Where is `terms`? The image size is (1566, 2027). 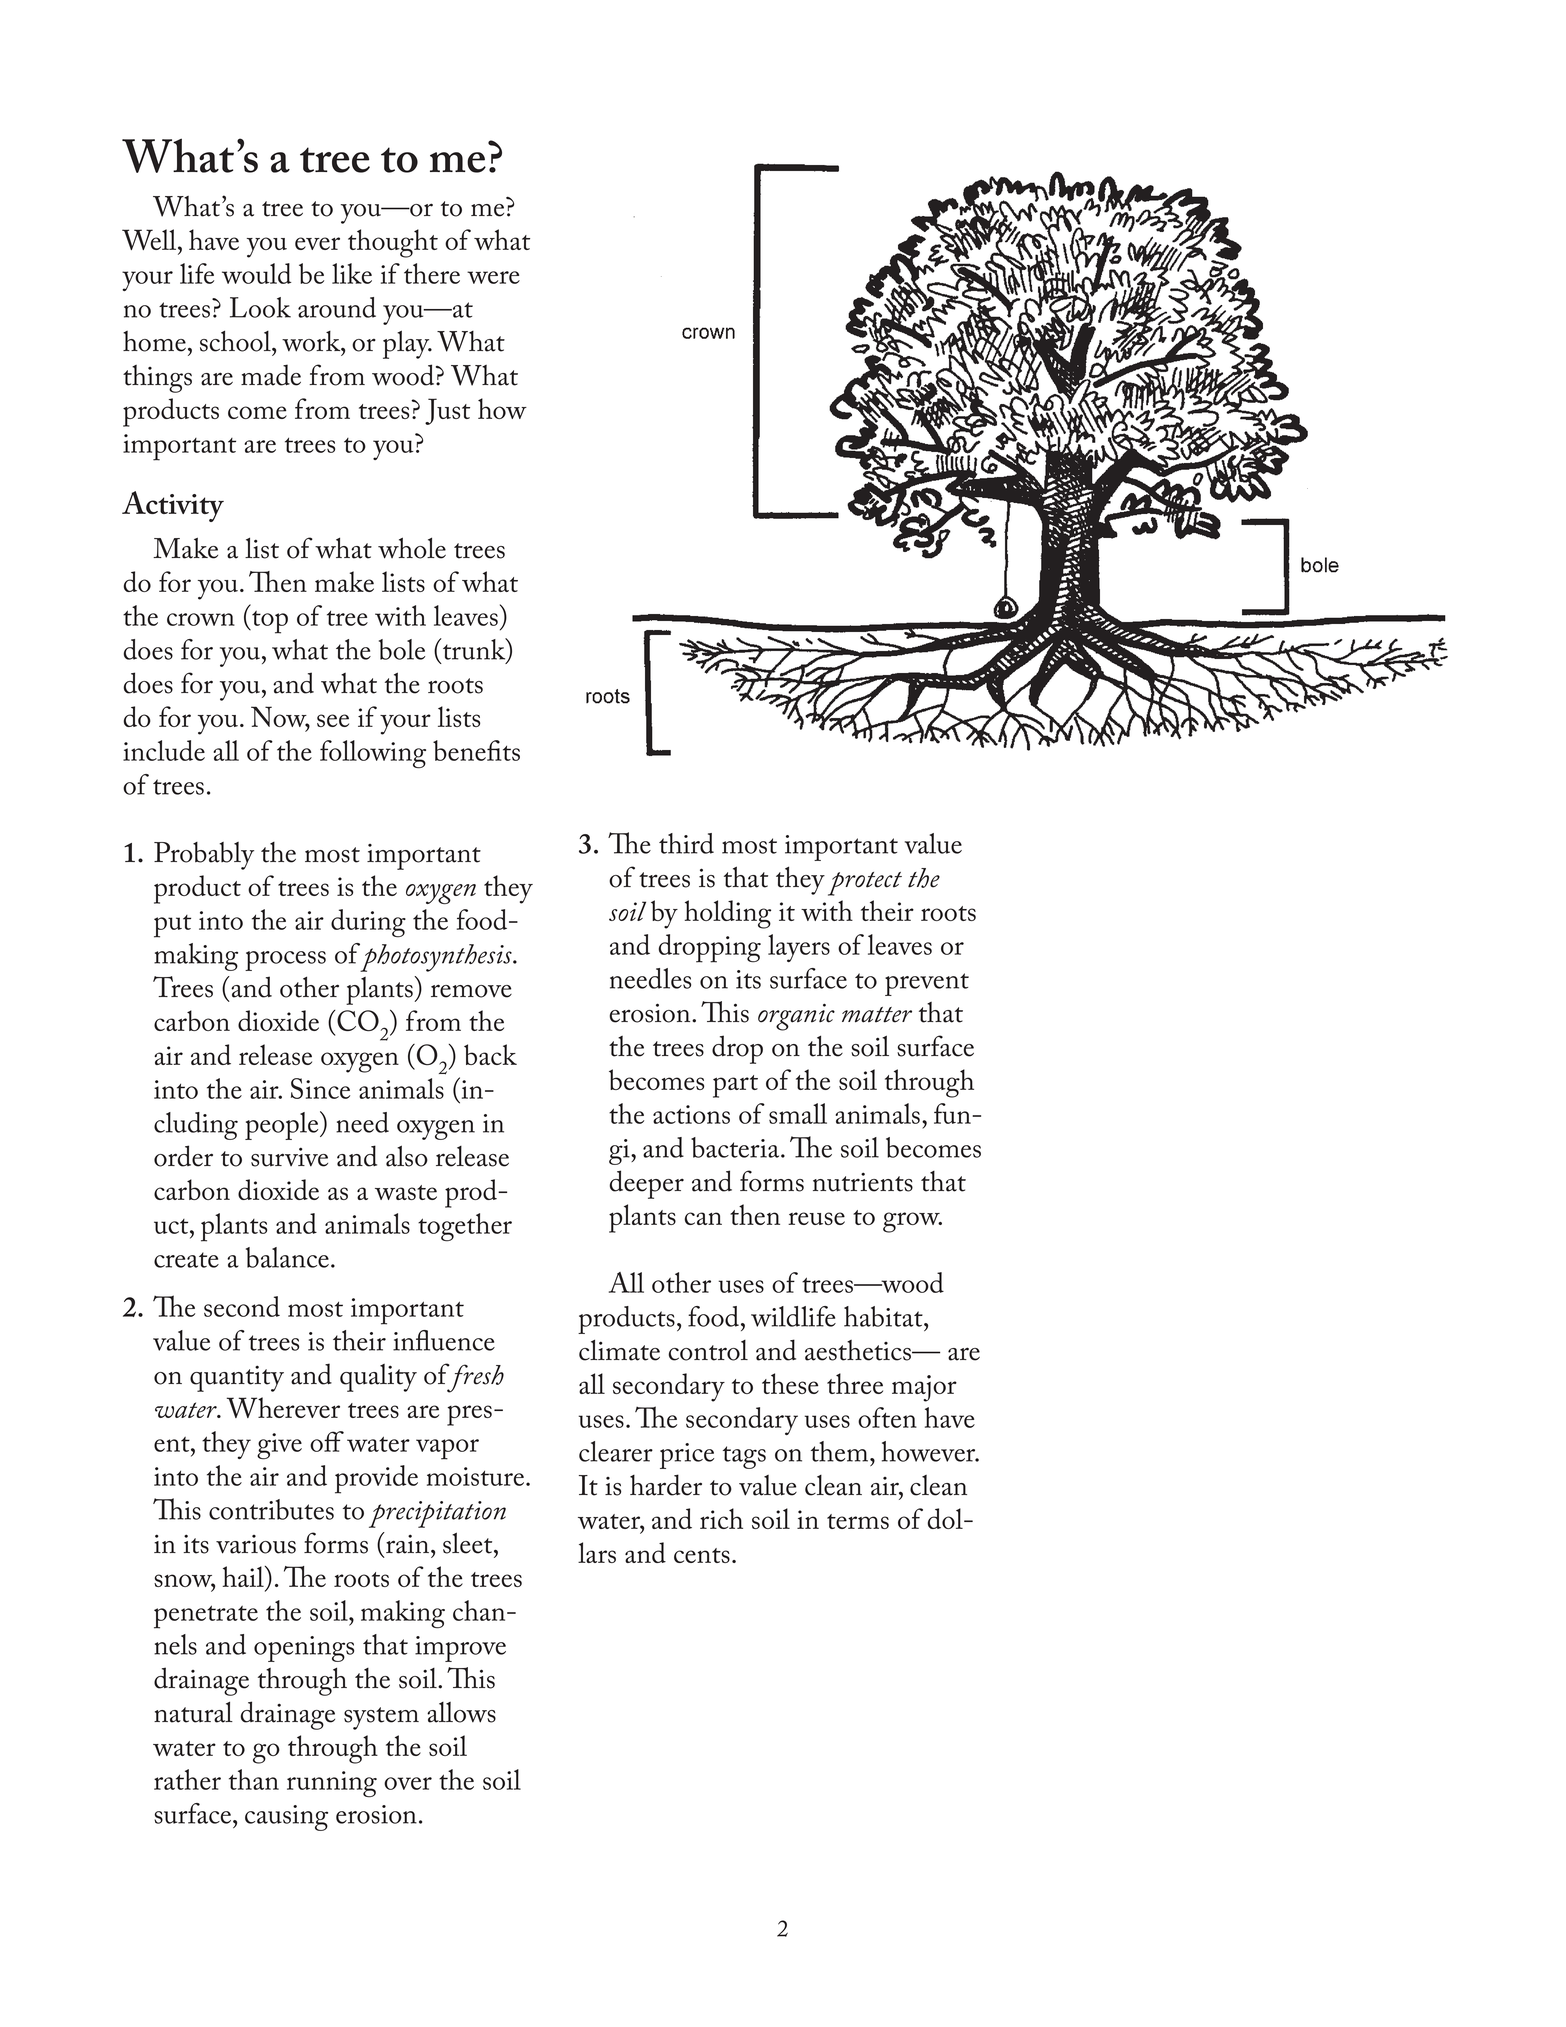 terms is located at coordinates (858, 1521).
